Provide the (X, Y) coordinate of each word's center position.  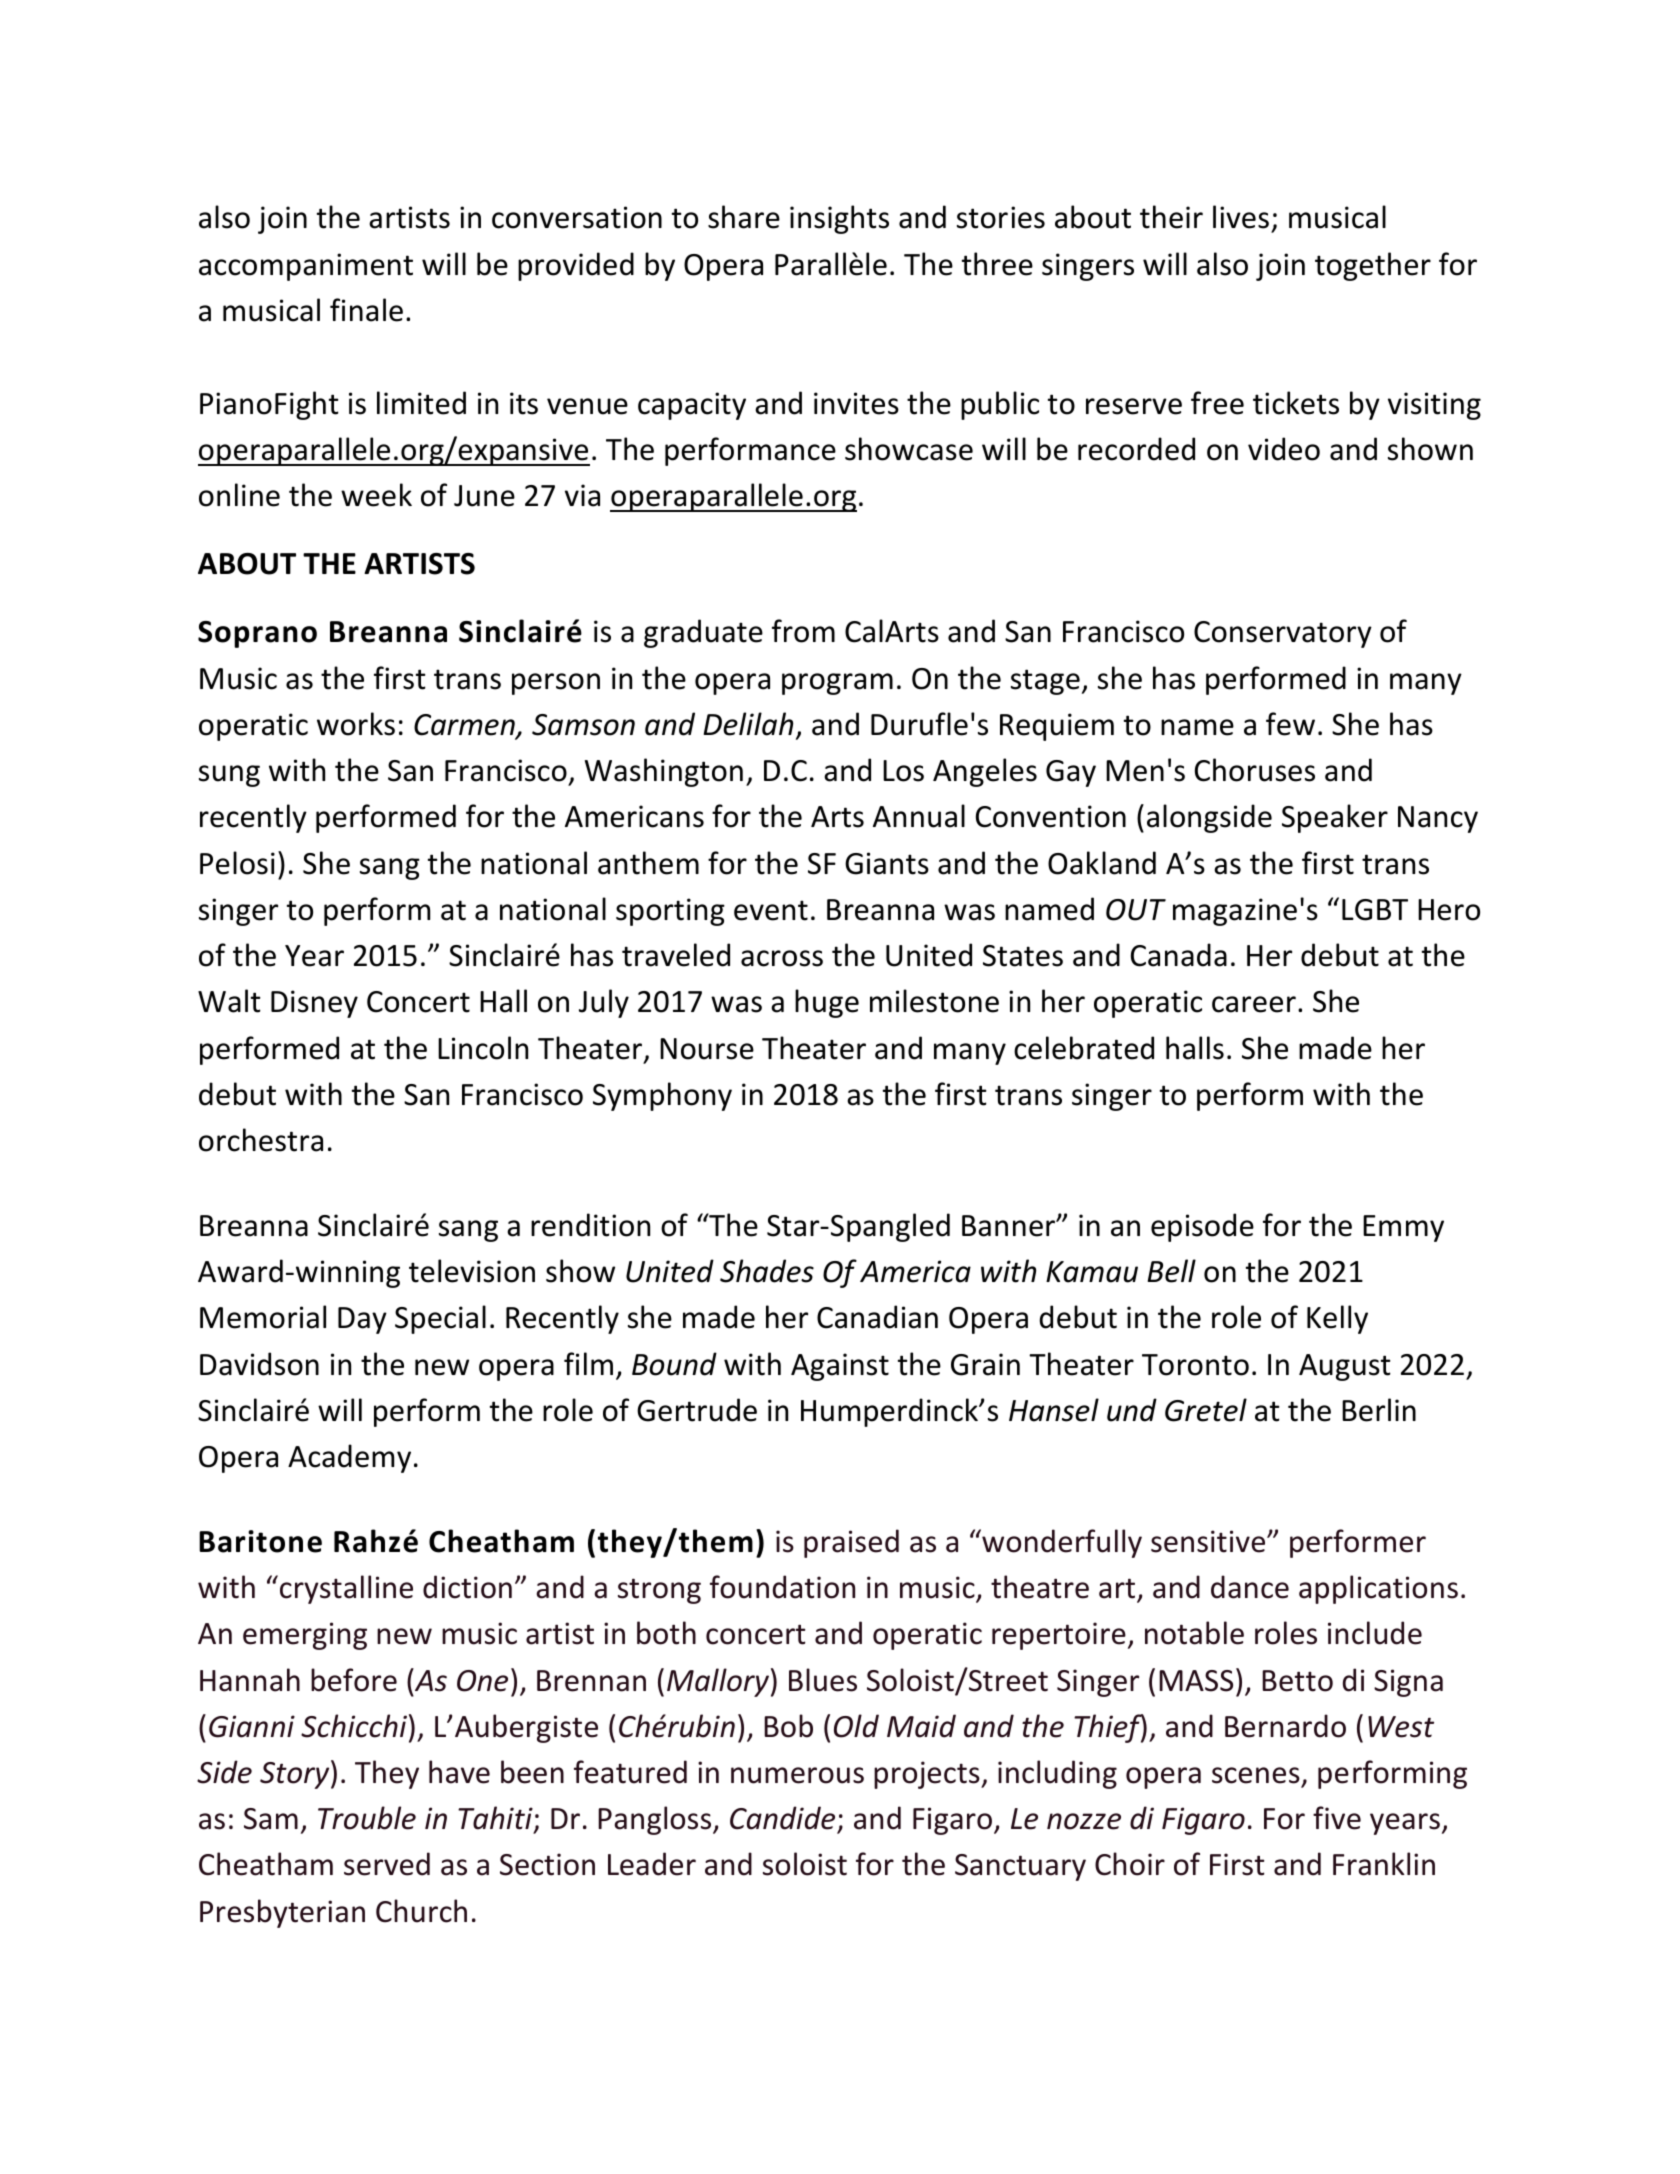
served (387, 1864)
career (1254, 1004)
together (1373, 266)
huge (827, 1003)
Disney (314, 1004)
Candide (784, 1819)
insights (839, 219)
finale (366, 310)
